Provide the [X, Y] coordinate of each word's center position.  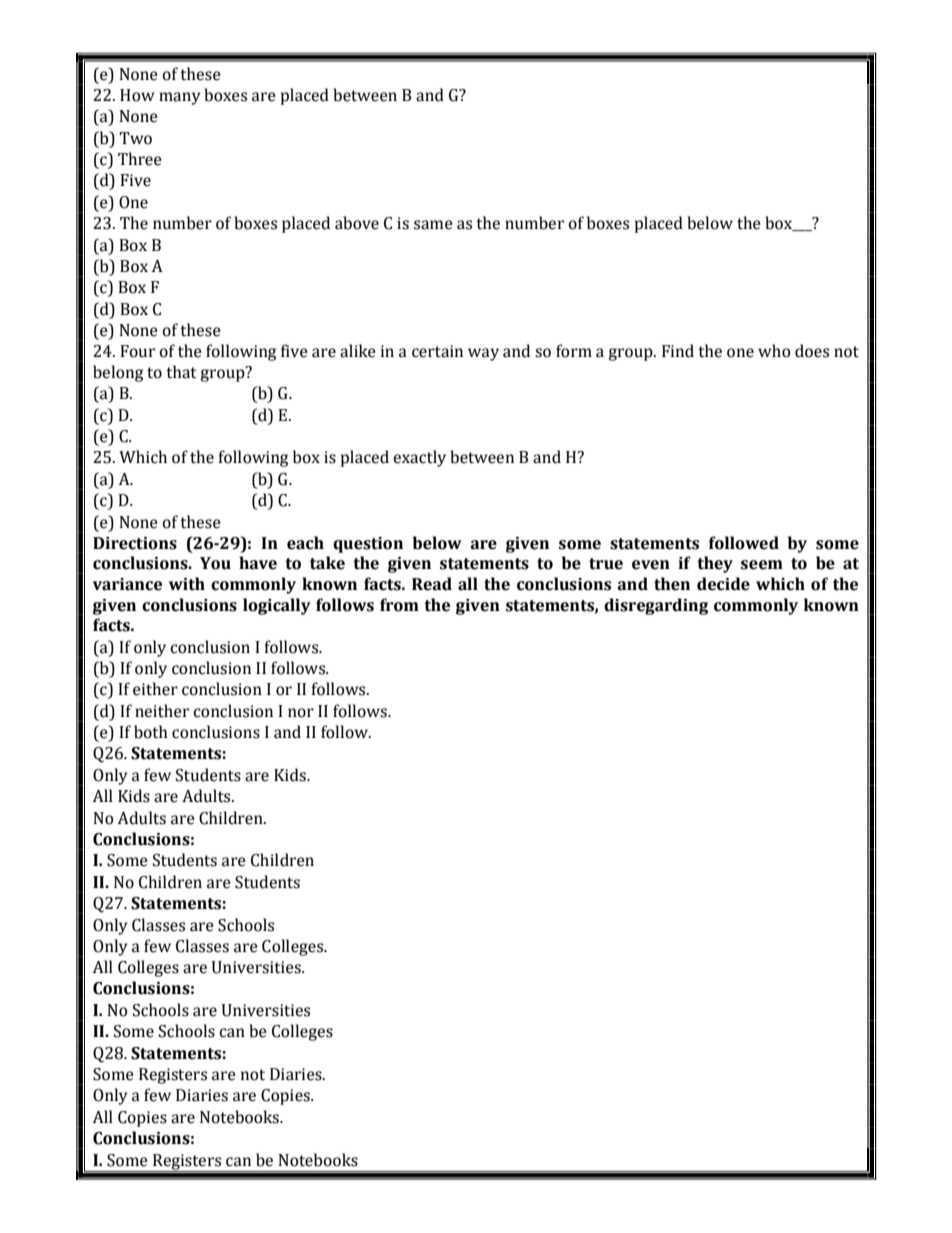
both [151, 732]
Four [137, 351]
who [774, 351]
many [180, 98]
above [357, 223]
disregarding [656, 606]
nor [301, 713]
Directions [135, 543]
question [368, 545]
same [433, 225]
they [715, 564]
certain [437, 351]
